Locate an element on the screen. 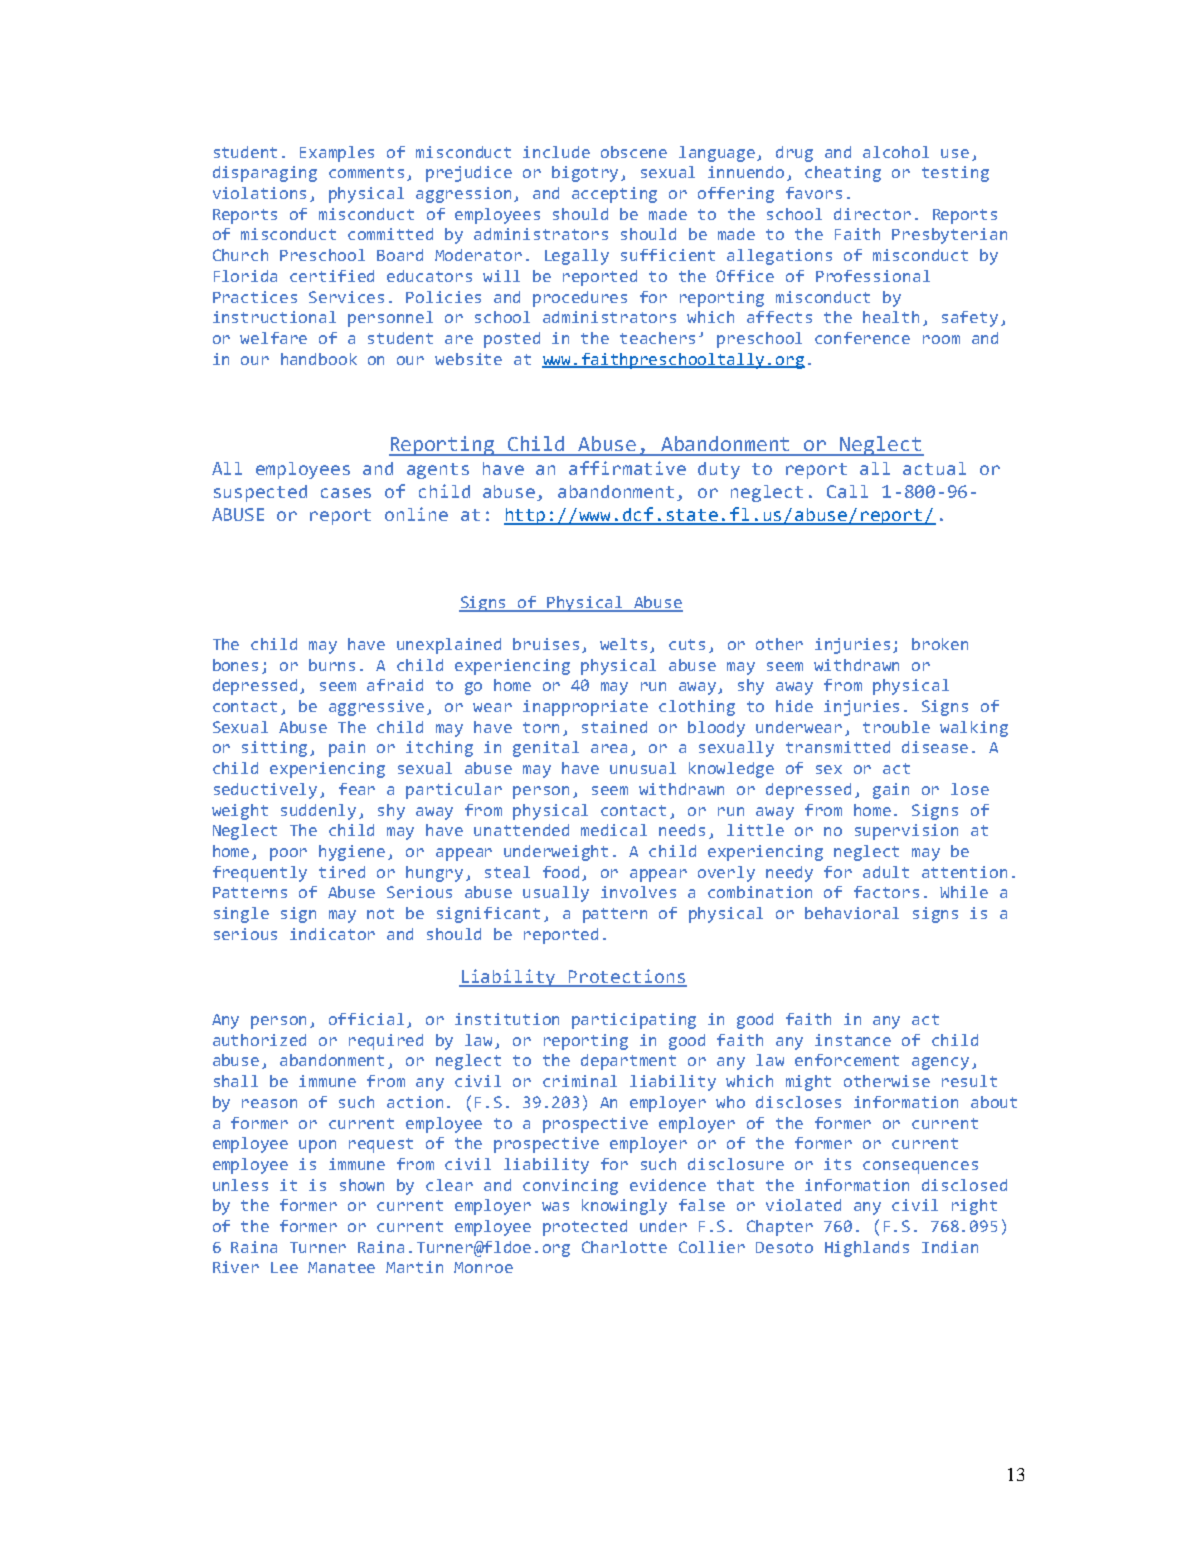  Manatee is located at coordinates (341, 1267).
